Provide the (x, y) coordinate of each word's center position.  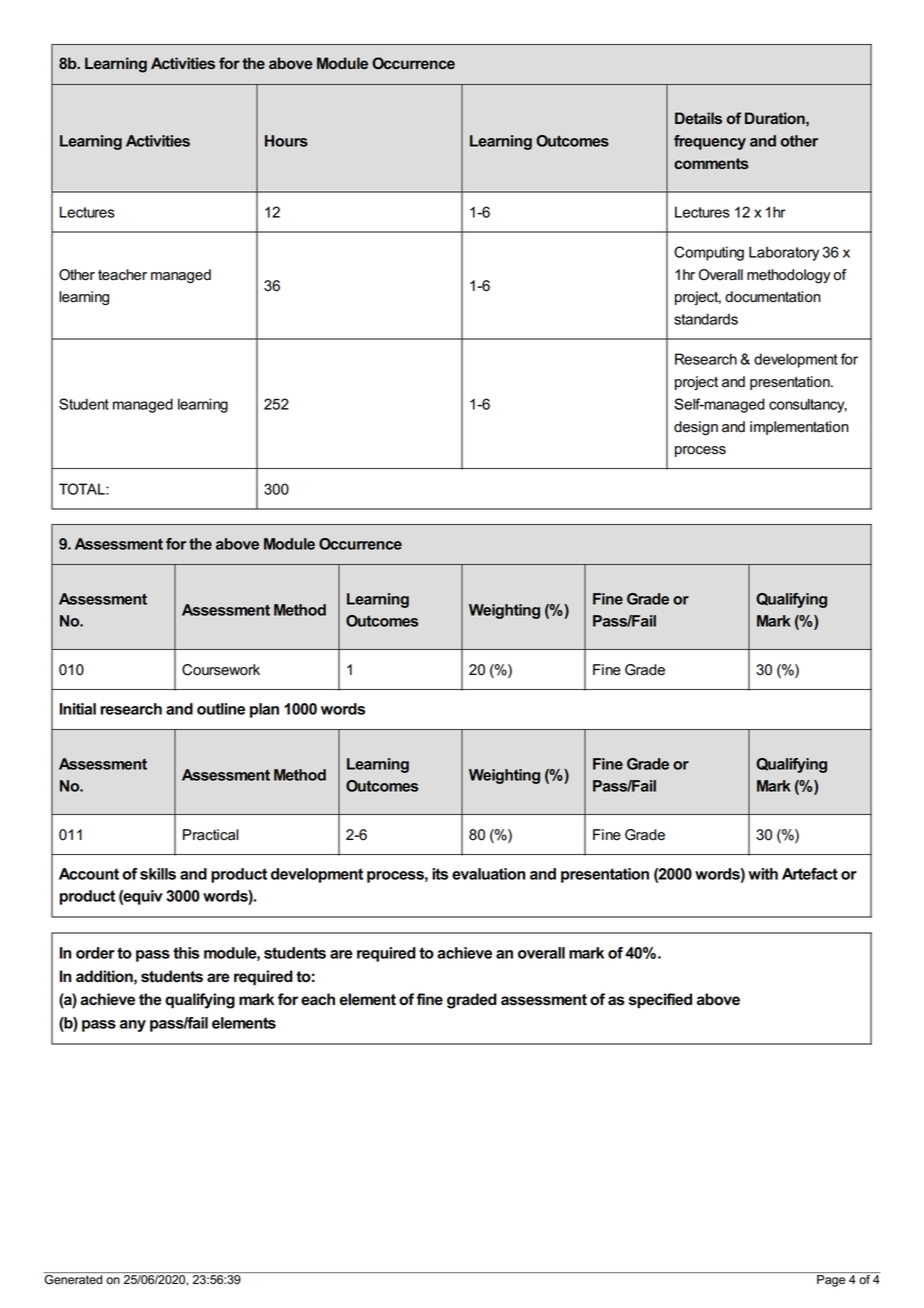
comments (711, 163)
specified (660, 1001)
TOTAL (83, 489)
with (763, 874)
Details (698, 118)
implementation (799, 428)
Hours (286, 141)
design (696, 428)
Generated (74, 1278)
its (440, 874)
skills (158, 874)
